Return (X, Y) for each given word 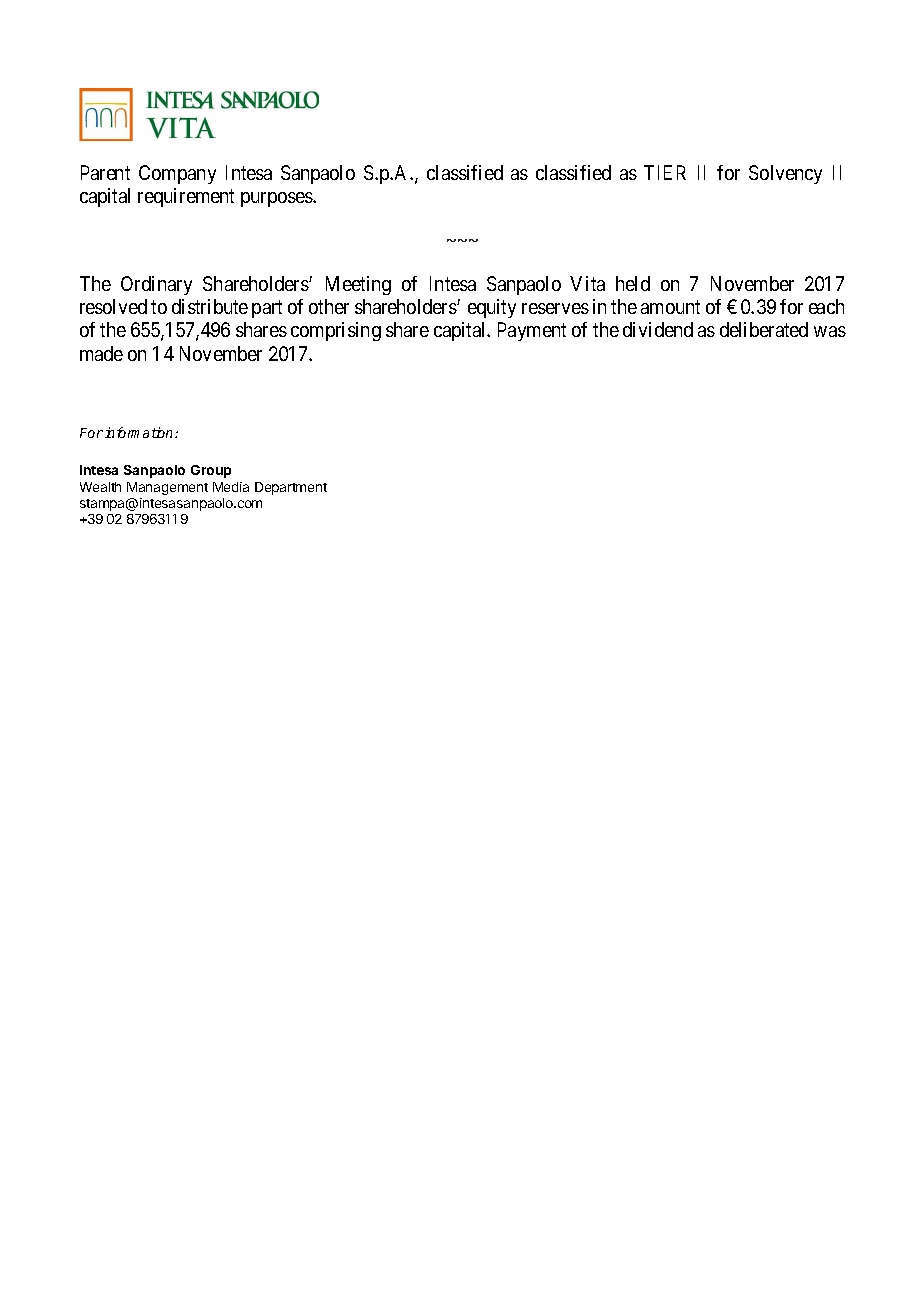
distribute (210, 306)
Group (211, 471)
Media (231, 487)
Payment (532, 331)
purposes (277, 199)
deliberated (764, 329)
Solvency (785, 174)
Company (177, 174)
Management (167, 488)
